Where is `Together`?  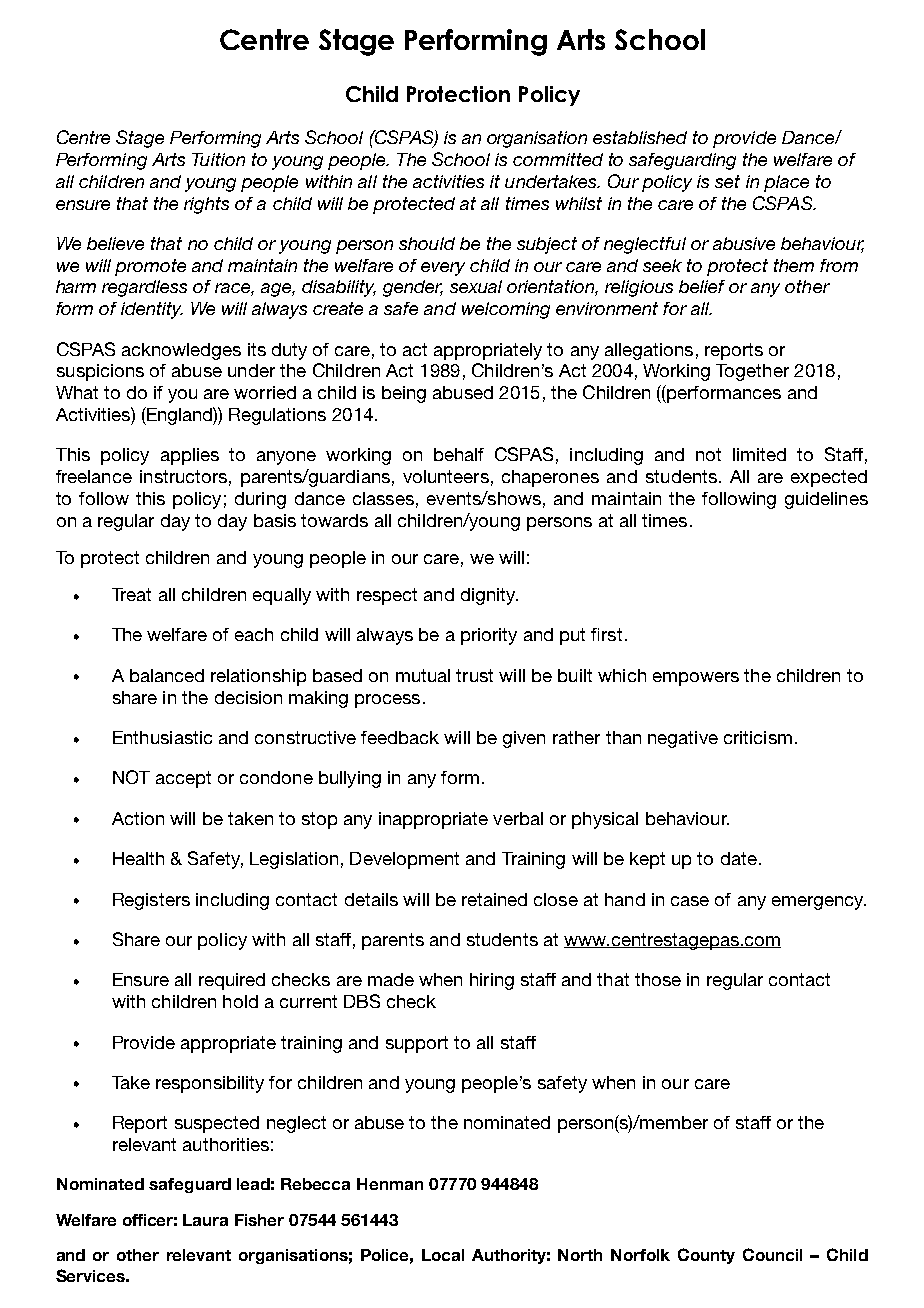
Together is located at coordinates (752, 372).
